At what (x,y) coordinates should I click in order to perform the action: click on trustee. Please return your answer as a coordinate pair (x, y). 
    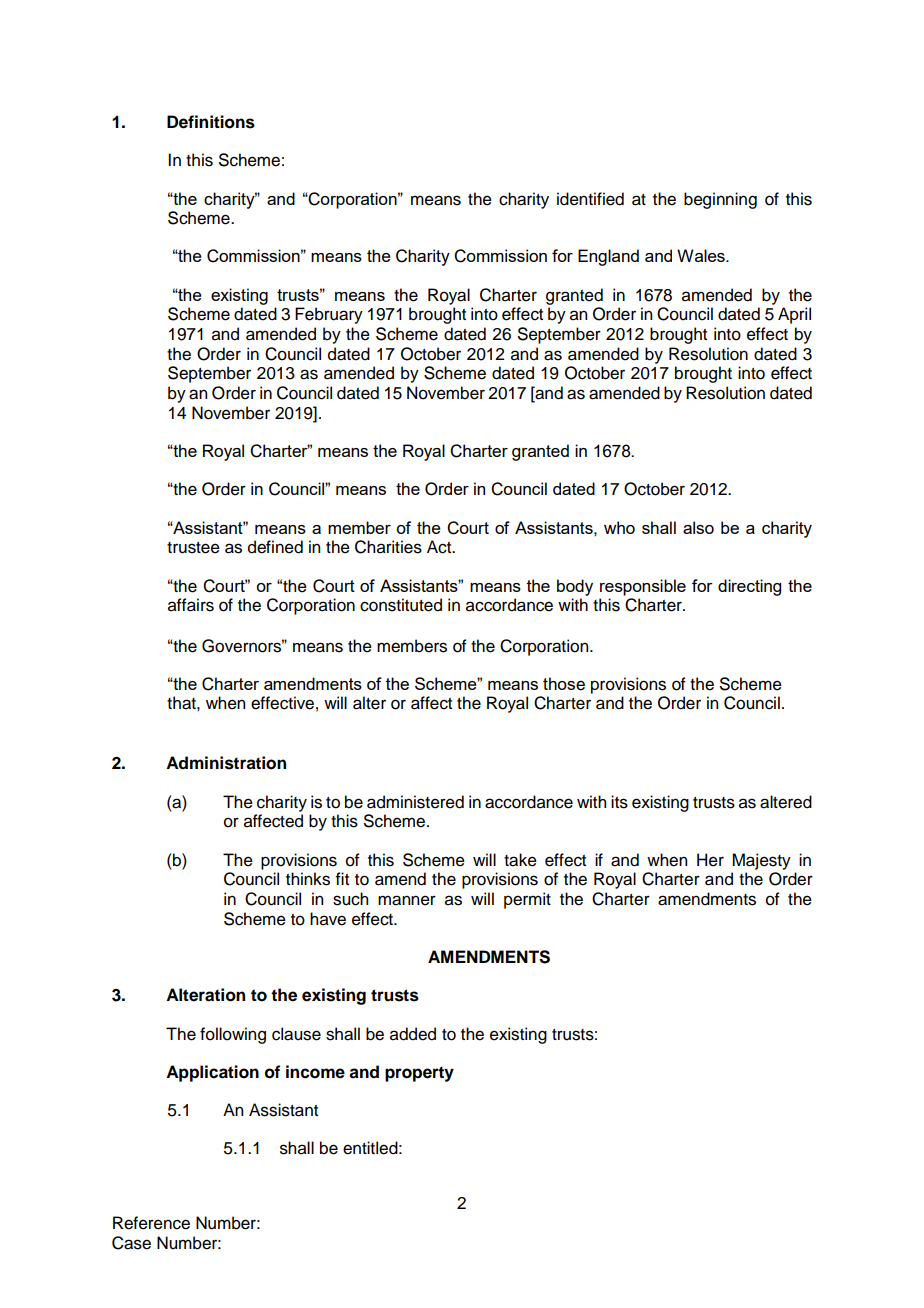
    Looking at the image, I should click on (193, 548).
